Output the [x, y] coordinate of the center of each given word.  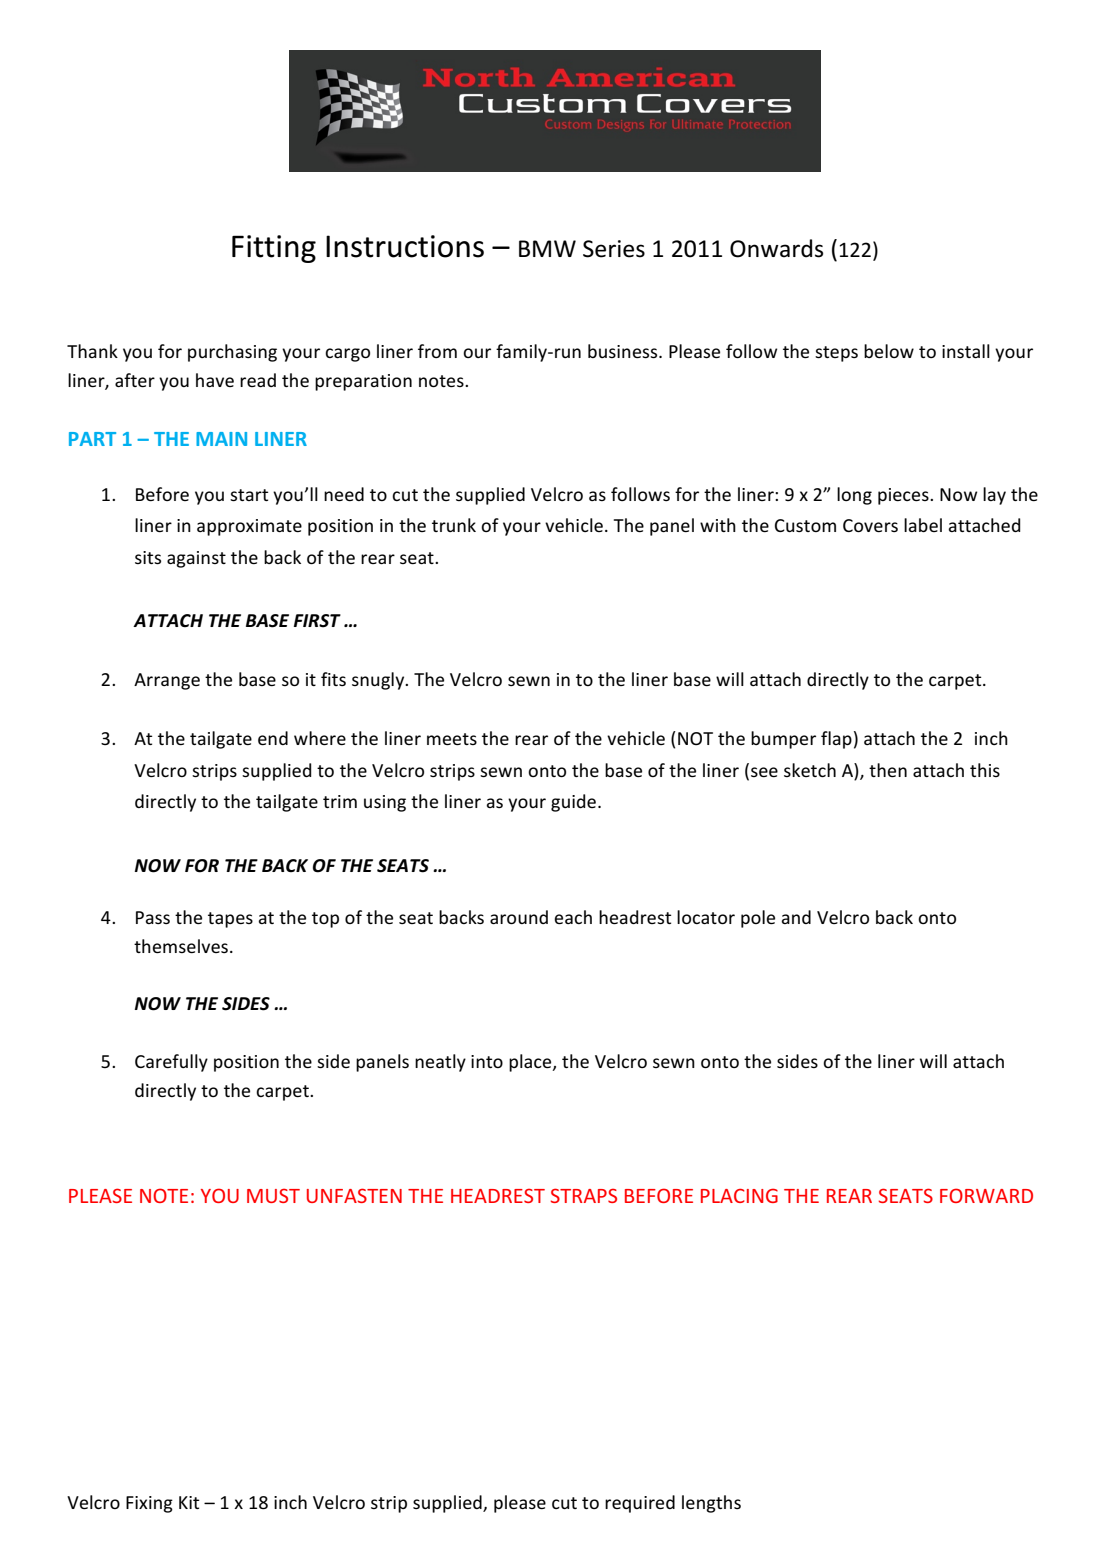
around [519, 917]
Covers [870, 525]
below [889, 351]
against [196, 559]
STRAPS [584, 1195]
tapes [230, 920]
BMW [547, 248]
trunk [454, 525]
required [640, 1504]
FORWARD [986, 1195]
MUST [273, 1195]
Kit [189, 1502]
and [796, 917]
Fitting [274, 249]
